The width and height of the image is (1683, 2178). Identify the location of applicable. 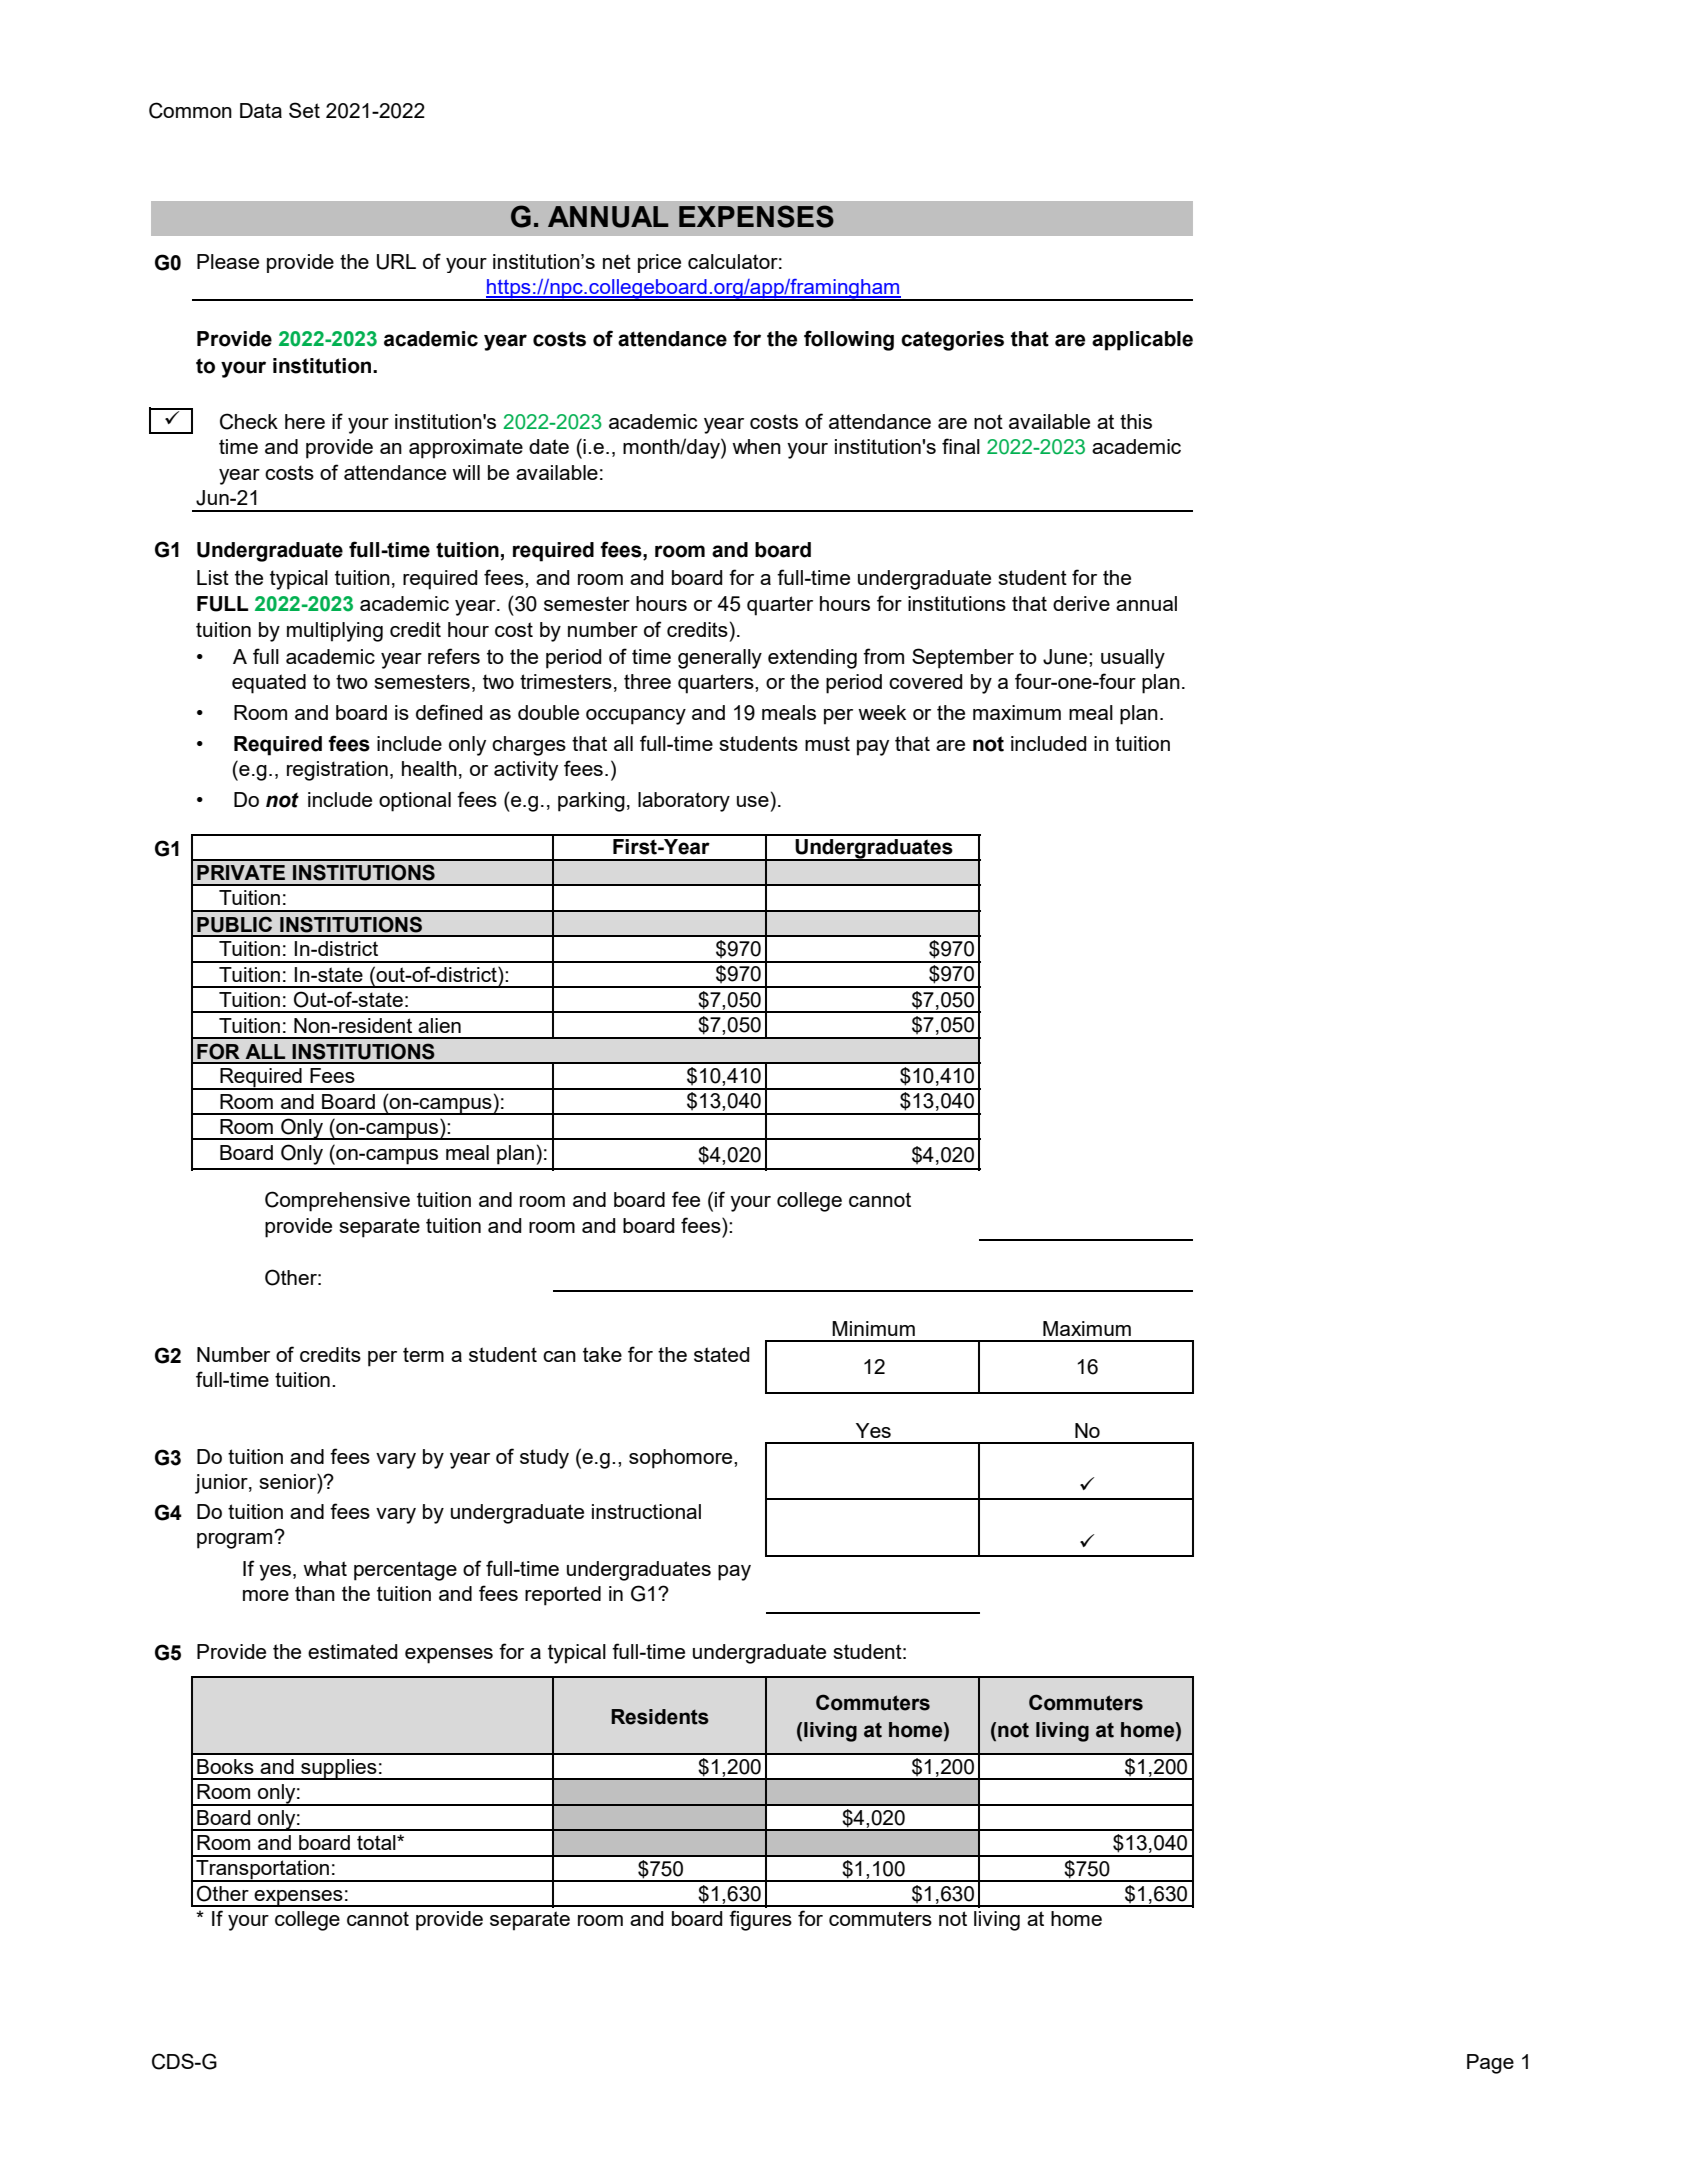
(1142, 341).
